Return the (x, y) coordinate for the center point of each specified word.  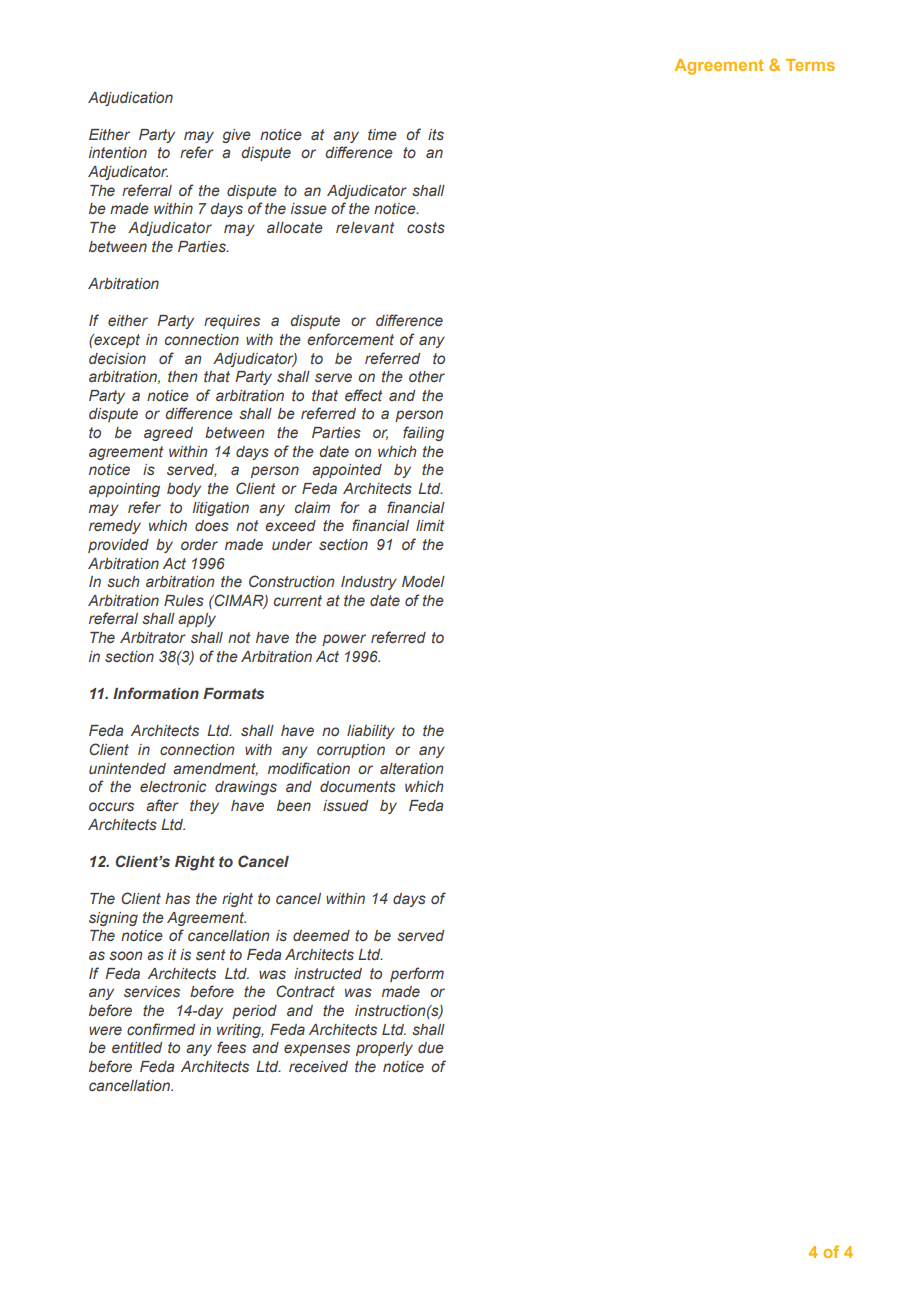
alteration (412, 768)
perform (417, 974)
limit (430, 525)
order (199, 544)
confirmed (161, 1029)
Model (423, 581)
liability (371, 732)
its (436, 134)
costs (426, 228)
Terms (810, 65)
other (427, 376)
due (431, 1047)
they (204, 807)
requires (232, 322)
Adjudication (130, 99)
